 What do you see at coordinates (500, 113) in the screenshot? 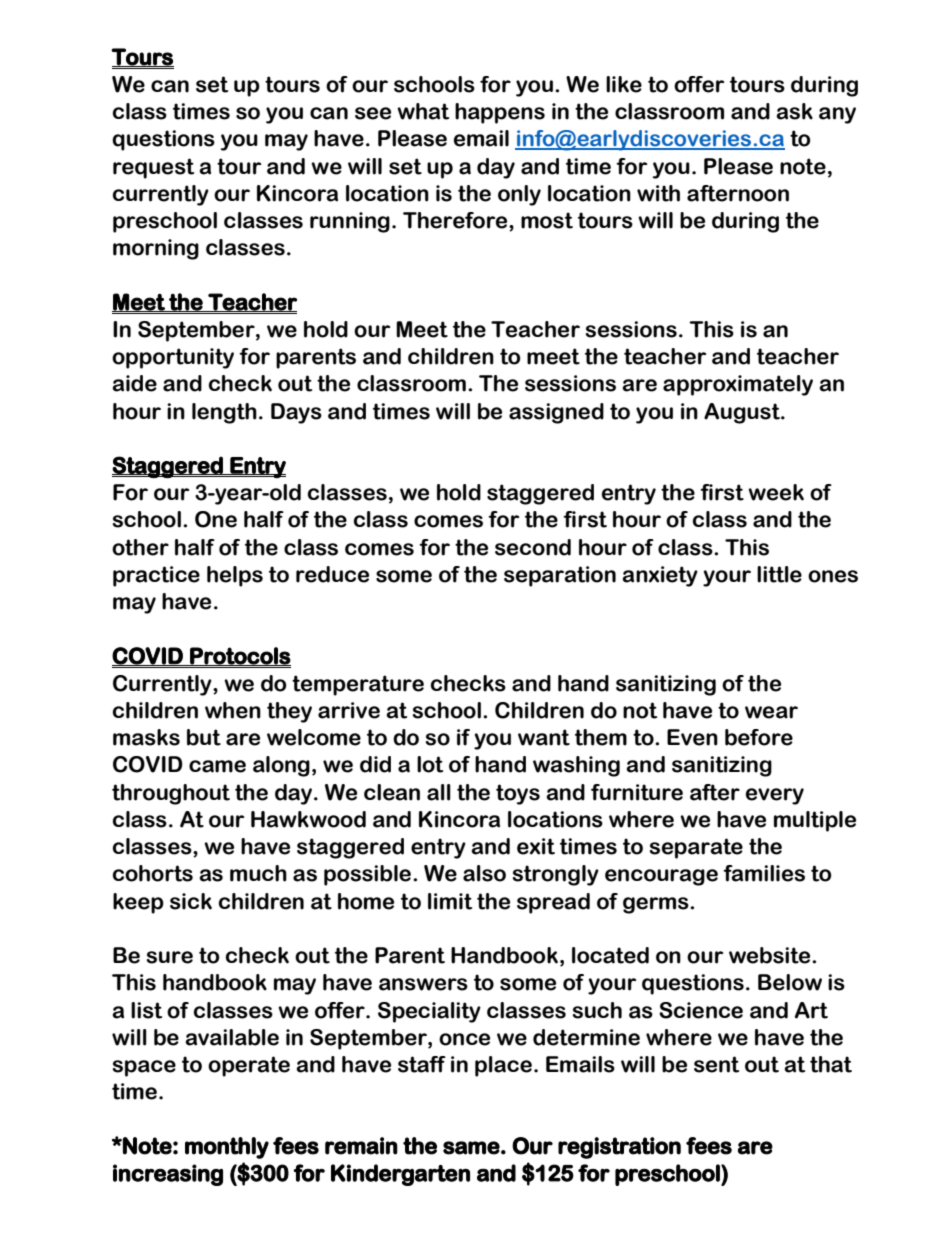
I see `happens` at bounding box center [500, 113].
